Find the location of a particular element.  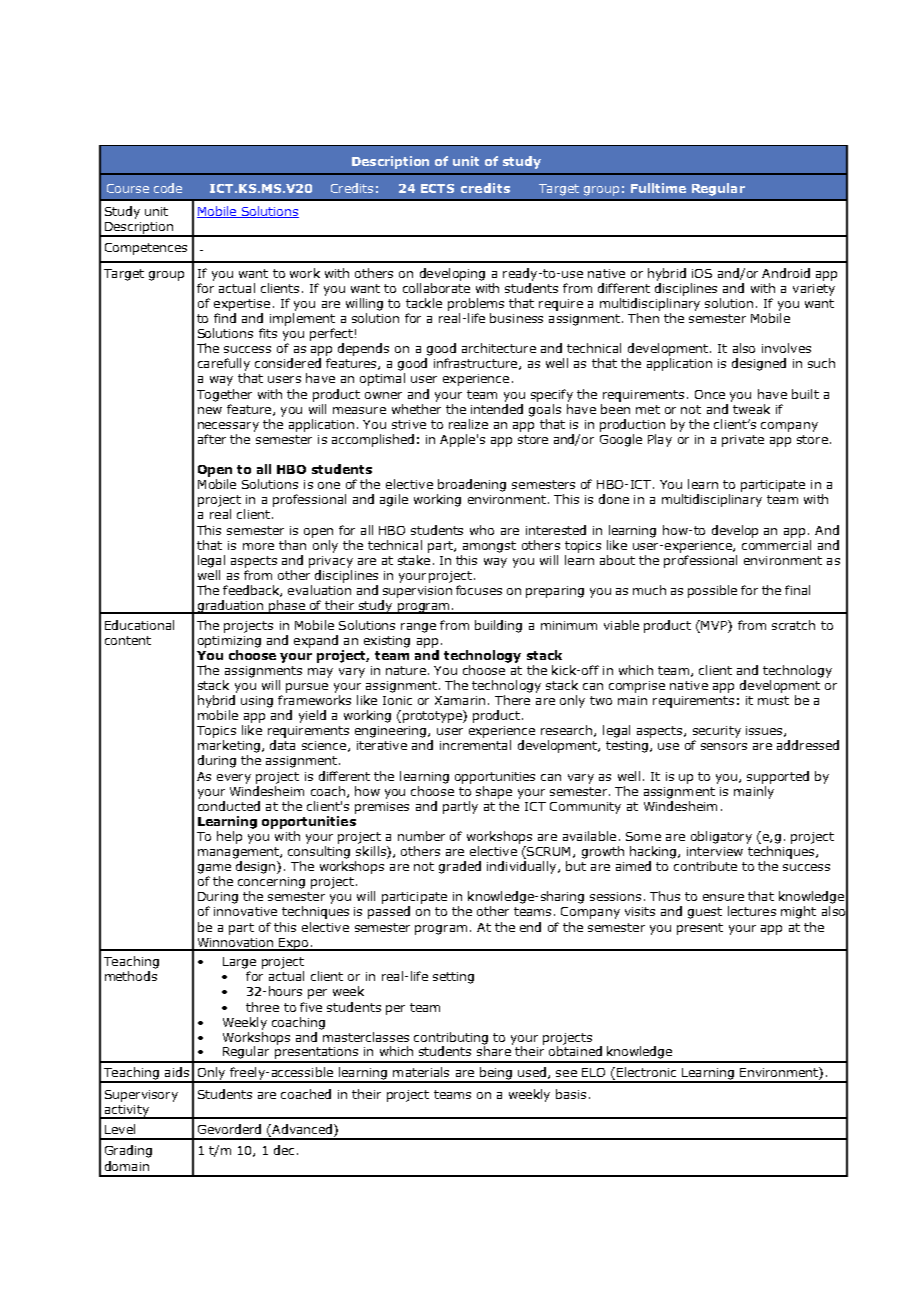

Fulltime is located at coordinates (658, 188).
